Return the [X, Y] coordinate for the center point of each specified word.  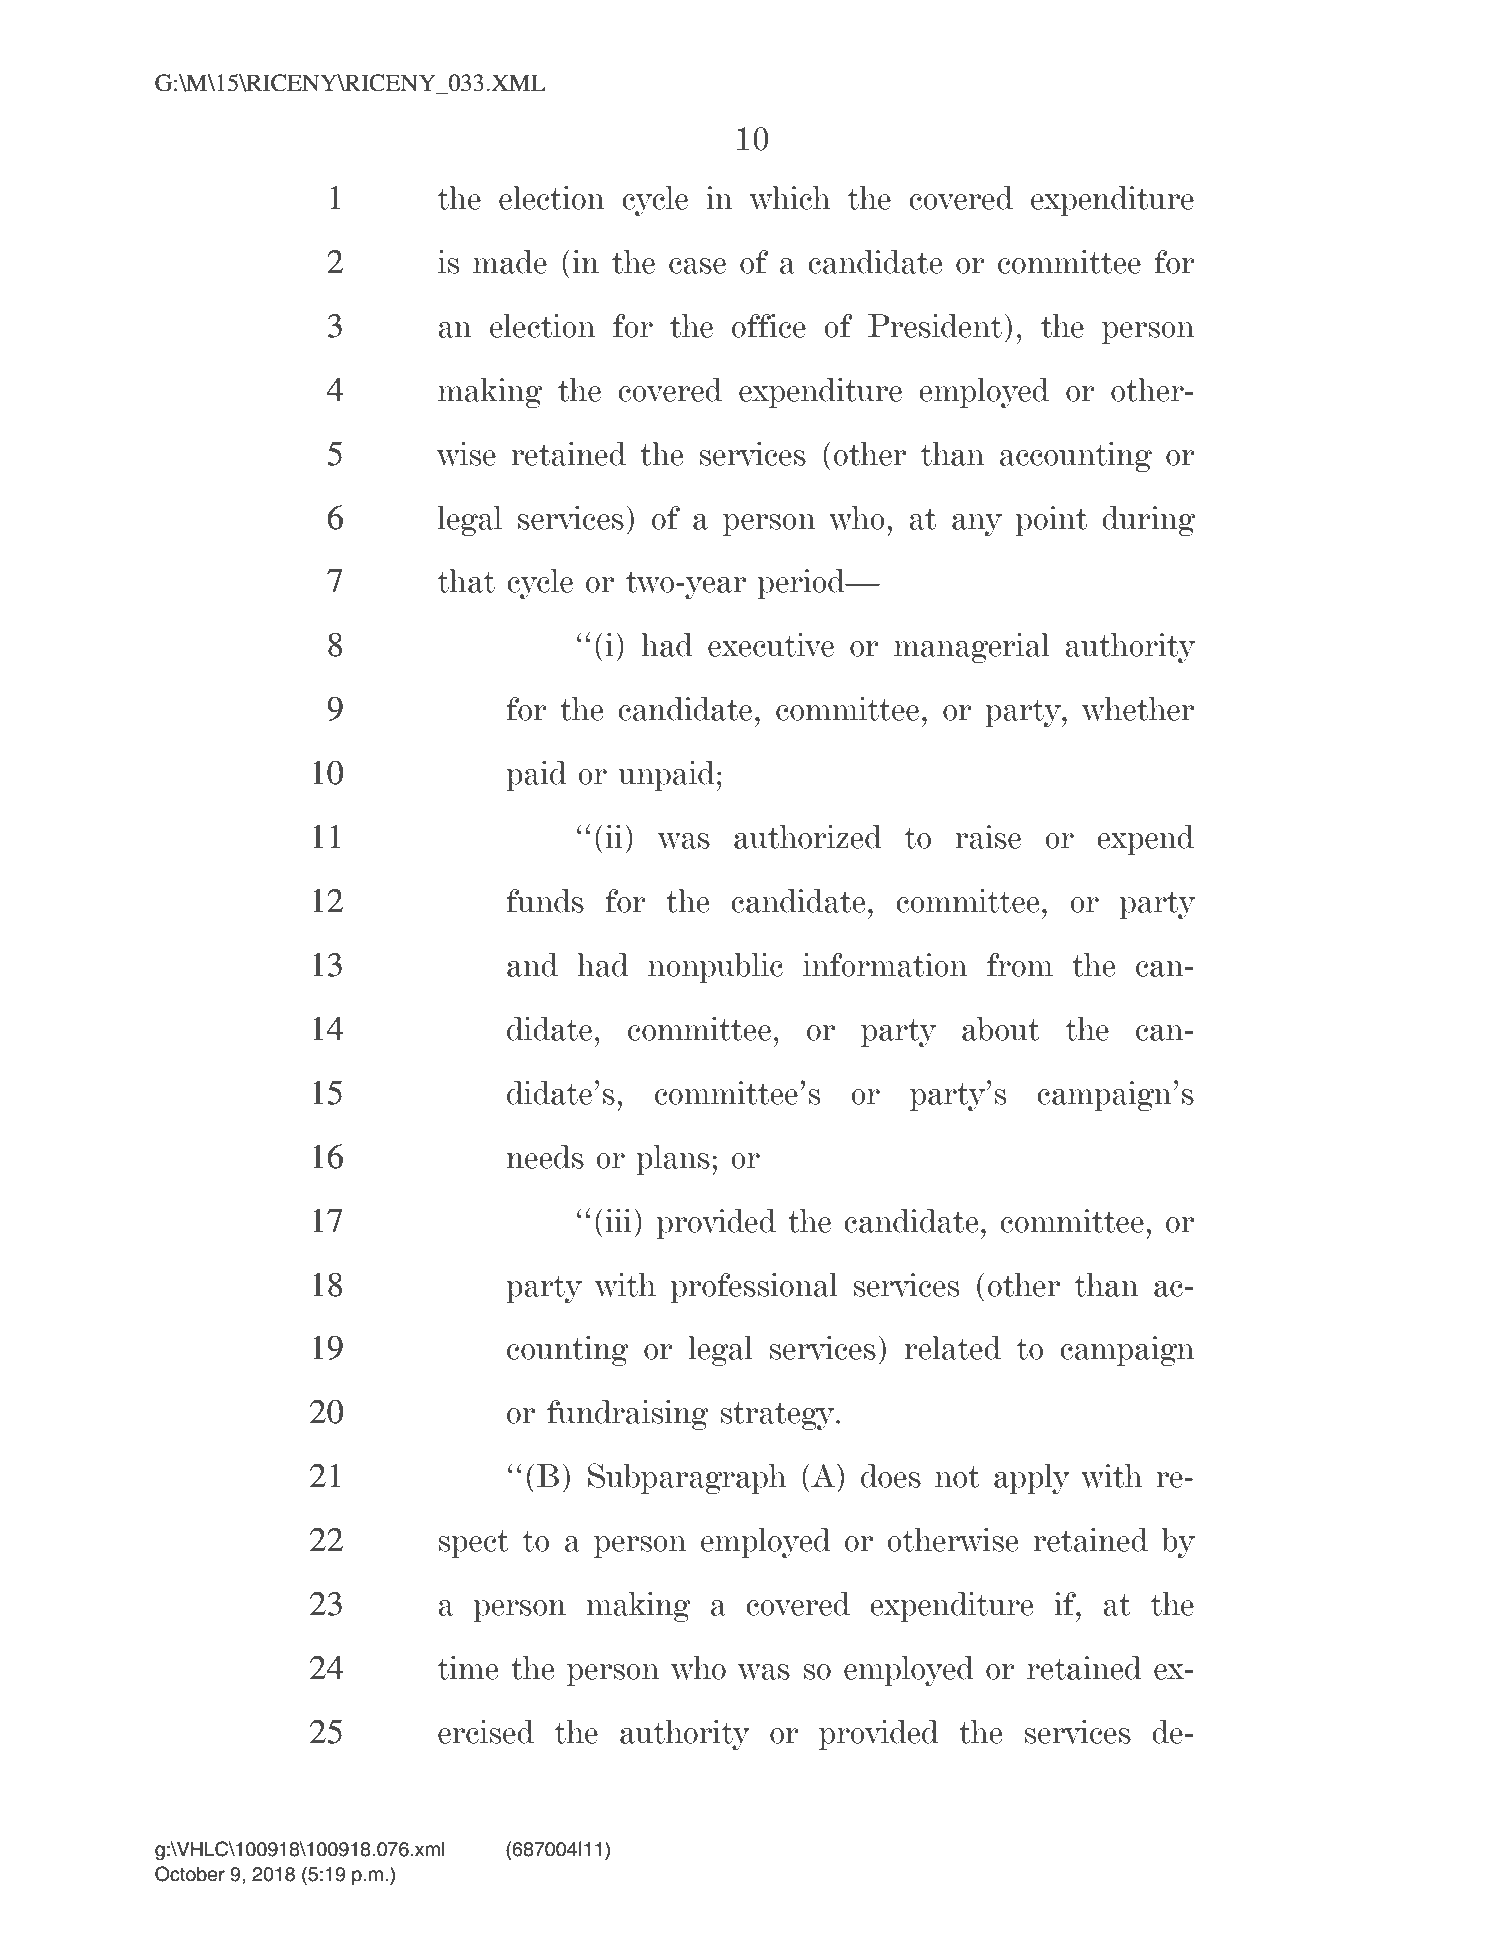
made [510, 262]
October [190, 1874]
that [466, 581]
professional [754, 1288]
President [935, 326]
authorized [808, 837]
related [953, 1348]
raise [988, 837]
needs [545, 1157]
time [468, 1668]
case [697, 266]
